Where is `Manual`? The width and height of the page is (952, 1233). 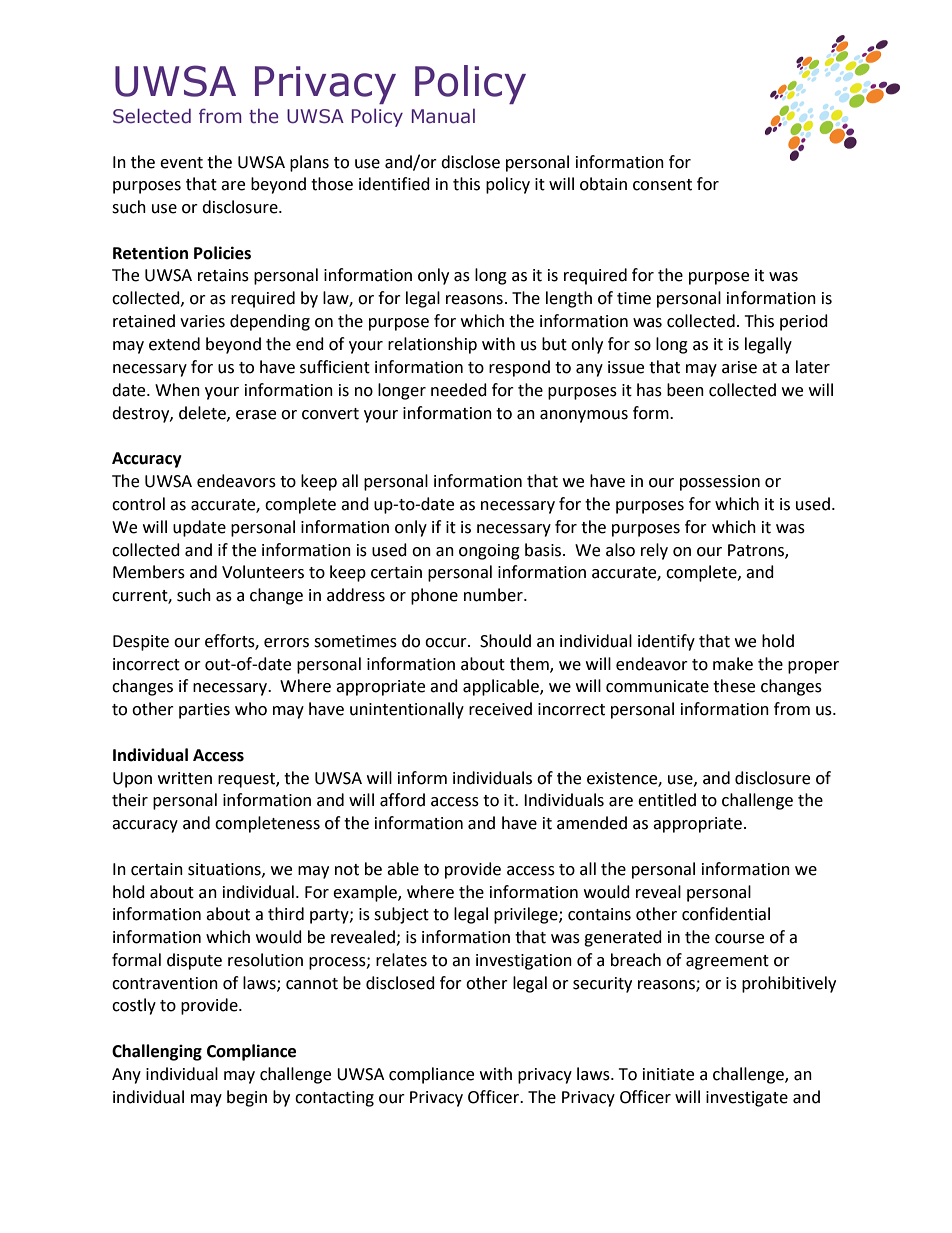 Manual is located at coordinates (443, 116).
